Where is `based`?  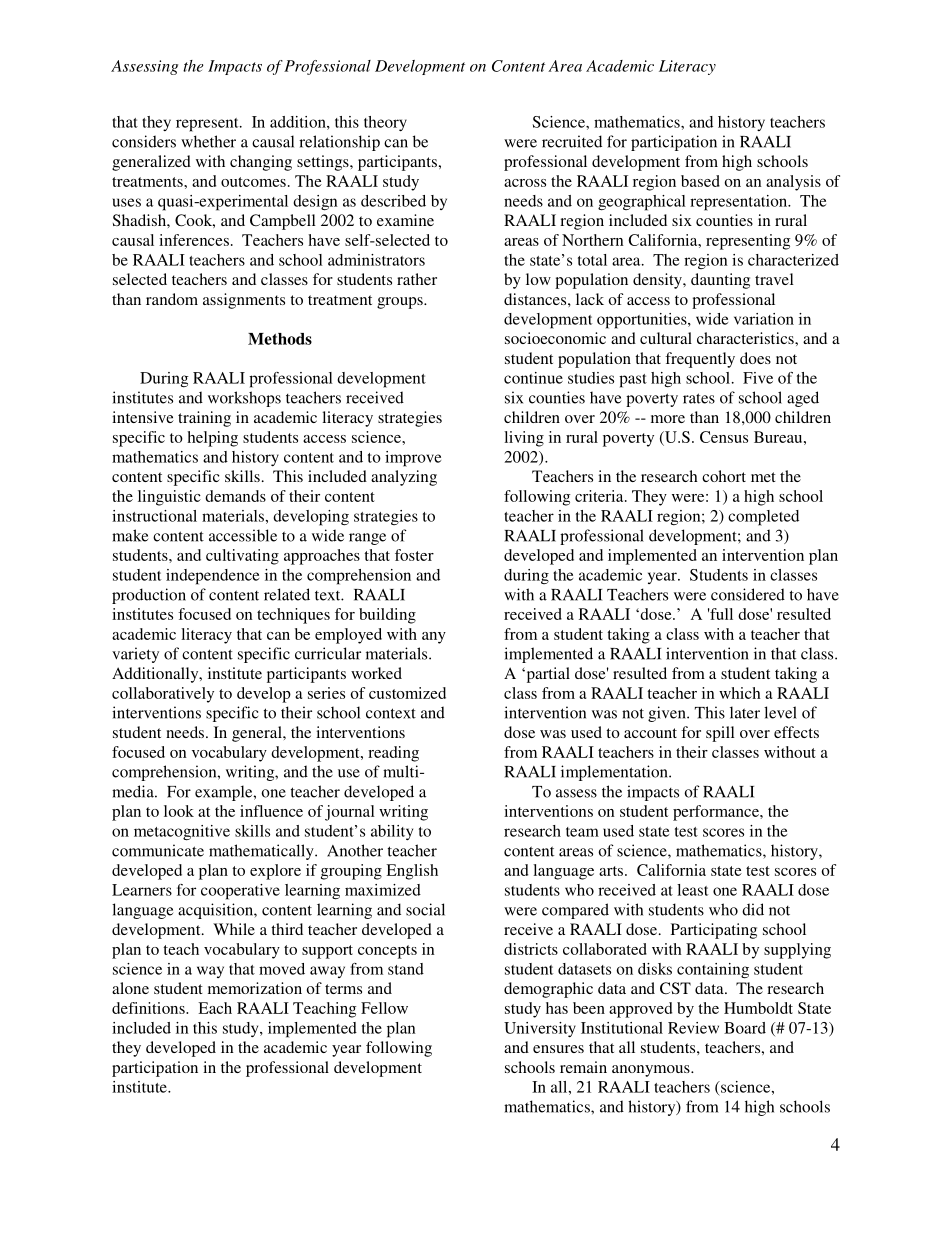
based is located at coordinates (700, 181).
